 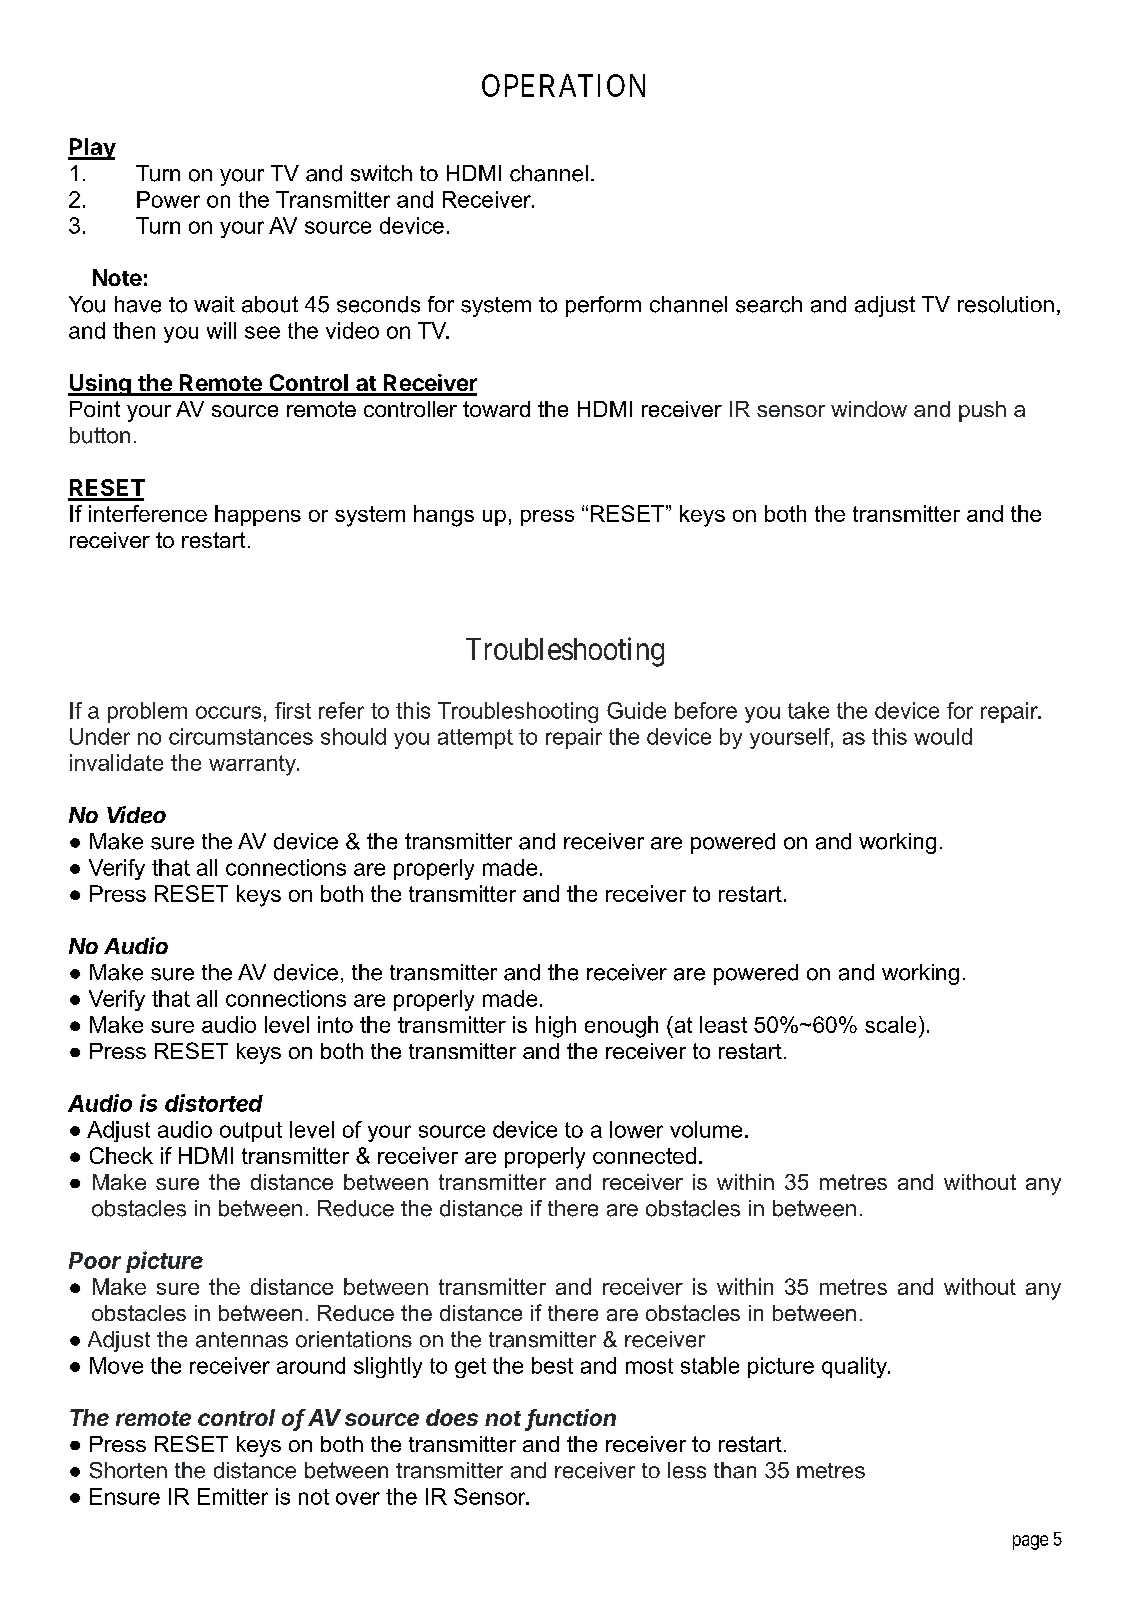 What do you see at coordinates (571, 1419) in the screenshot?
I see `function` at bounding box center [571, 1419].
